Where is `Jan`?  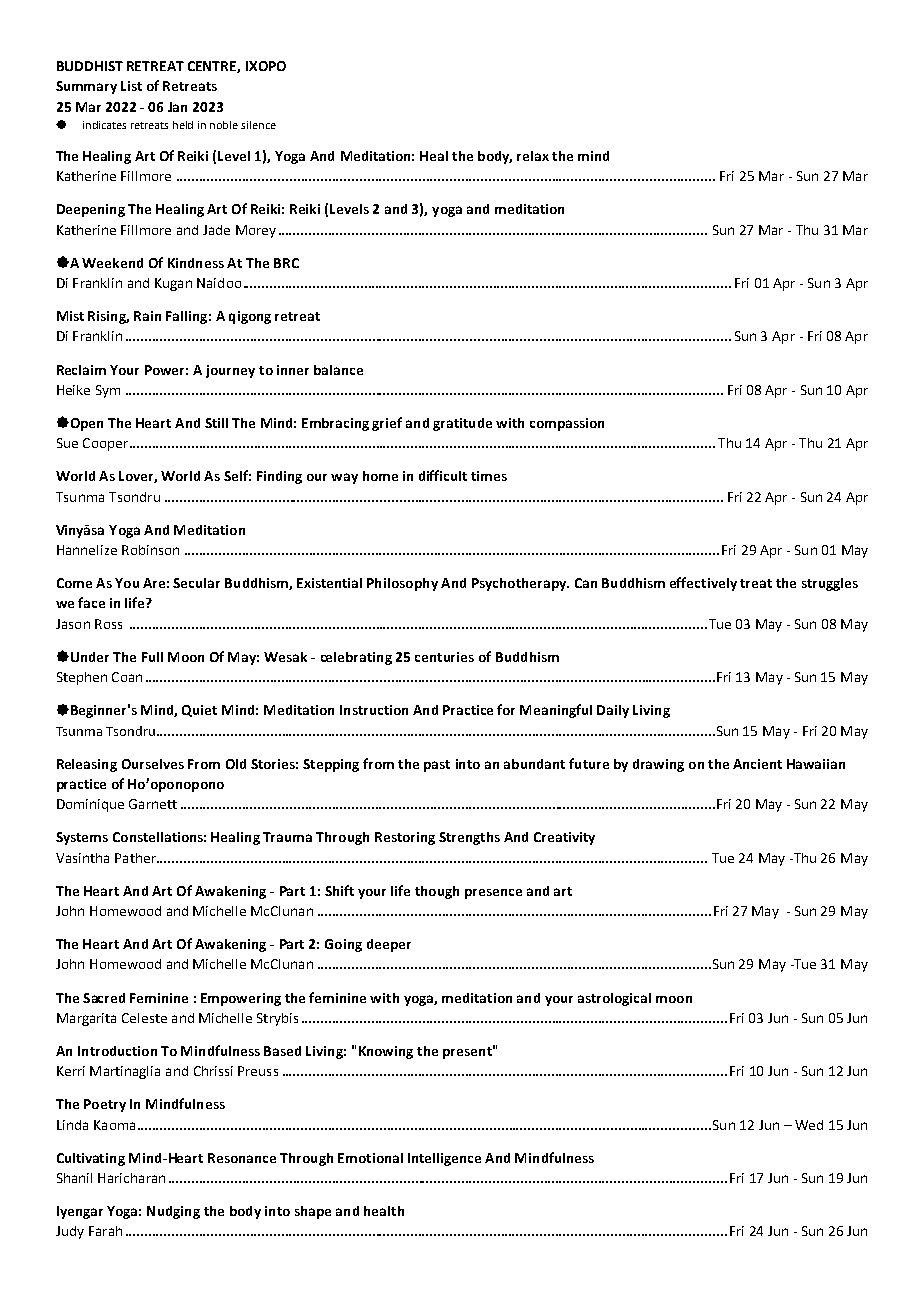
Jan is located at coordinates (177, 107).
